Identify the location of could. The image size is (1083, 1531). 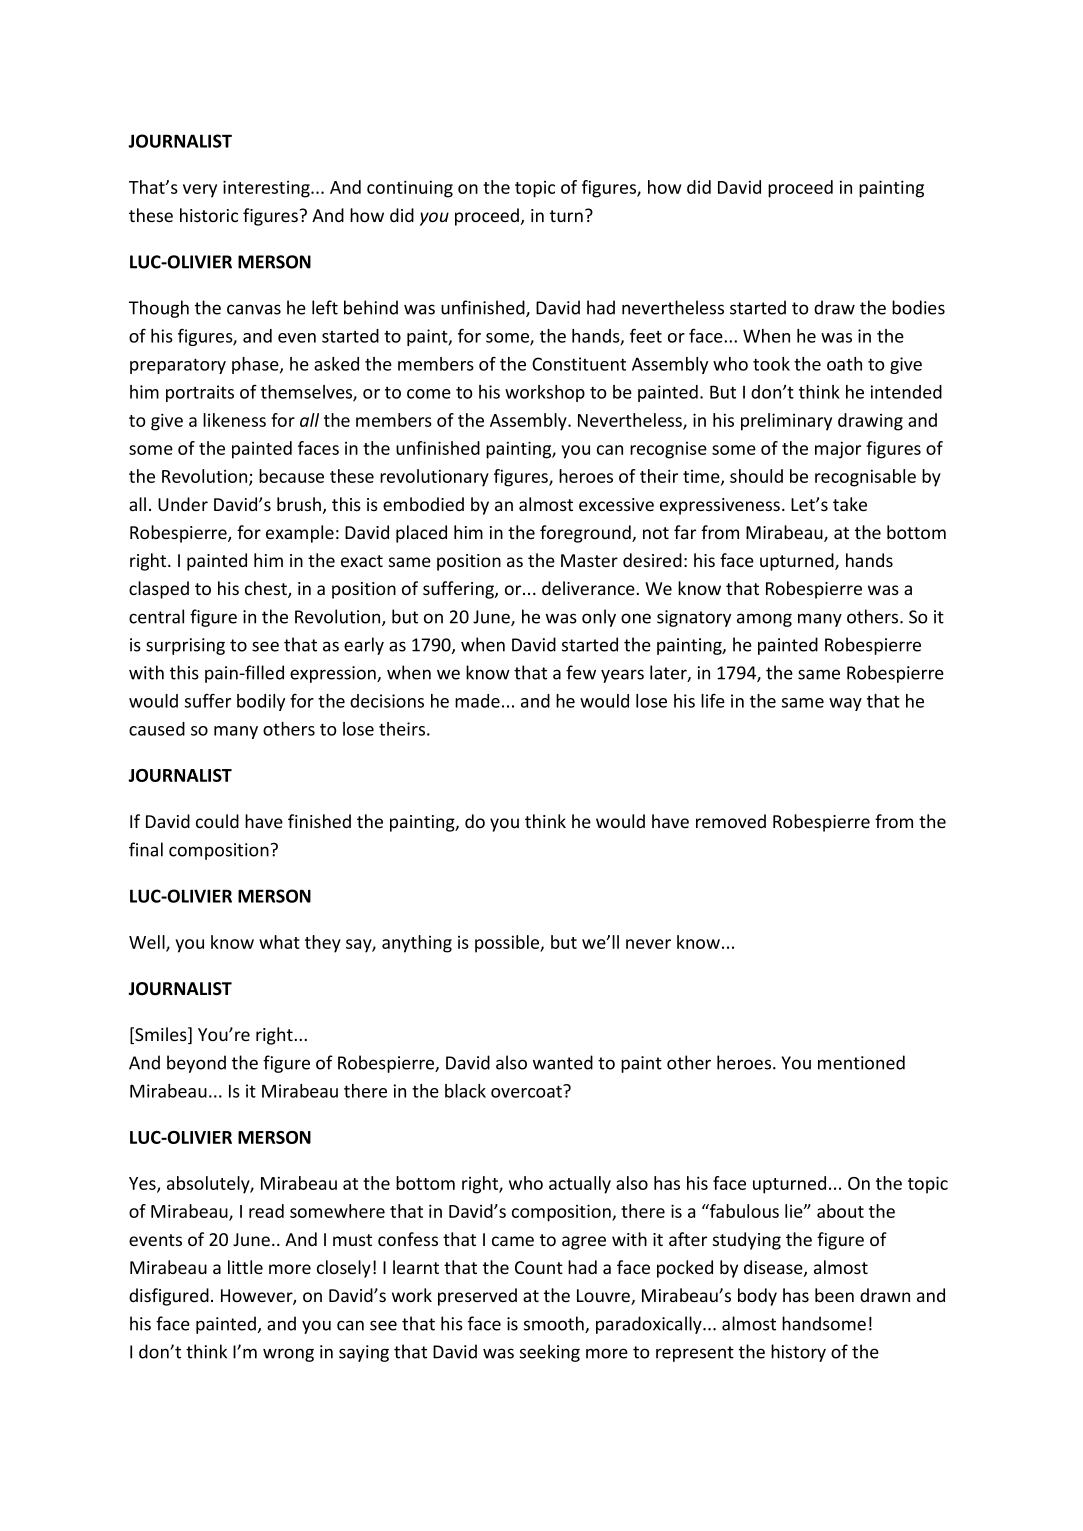
(217, 821).
